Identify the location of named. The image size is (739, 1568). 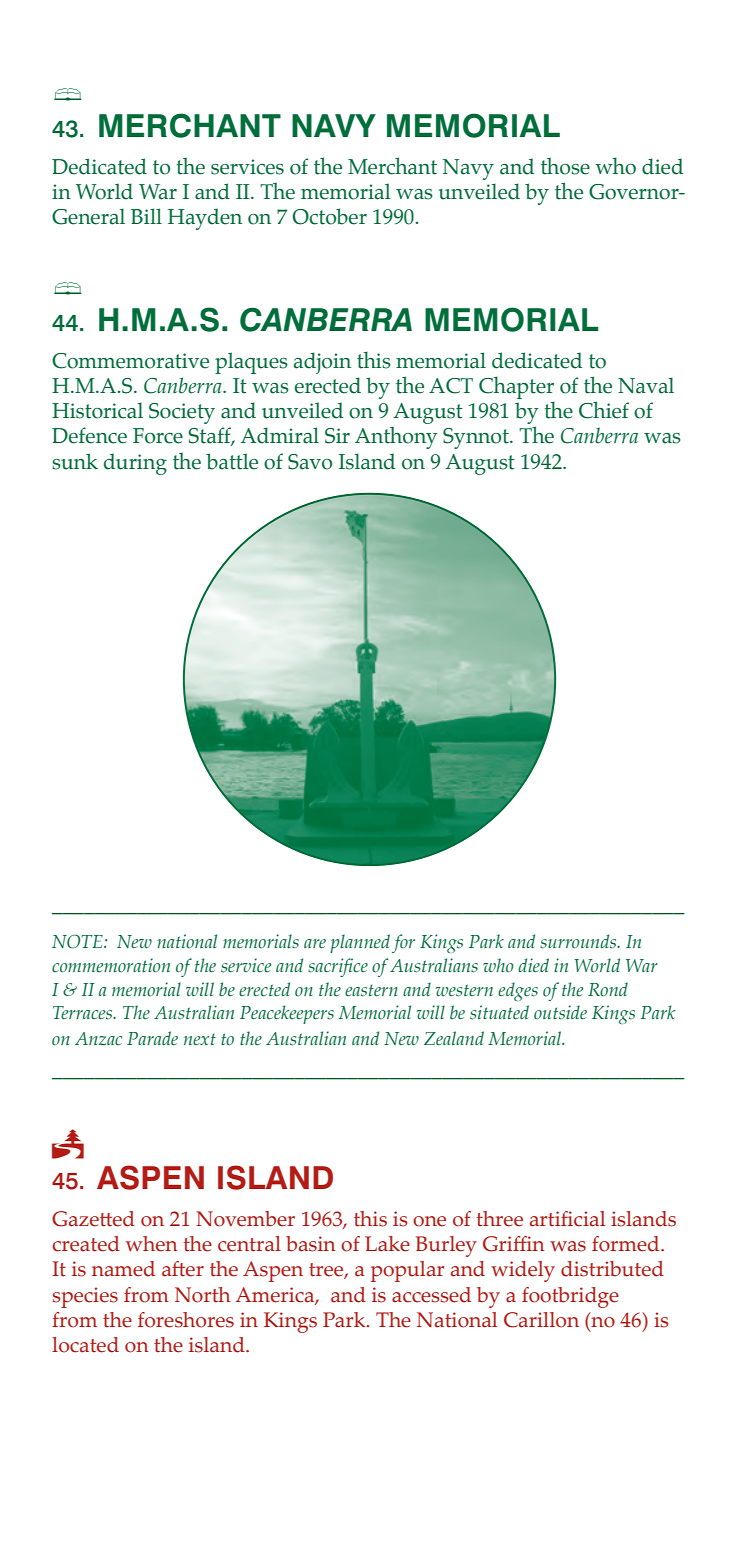
(123, 1269).
